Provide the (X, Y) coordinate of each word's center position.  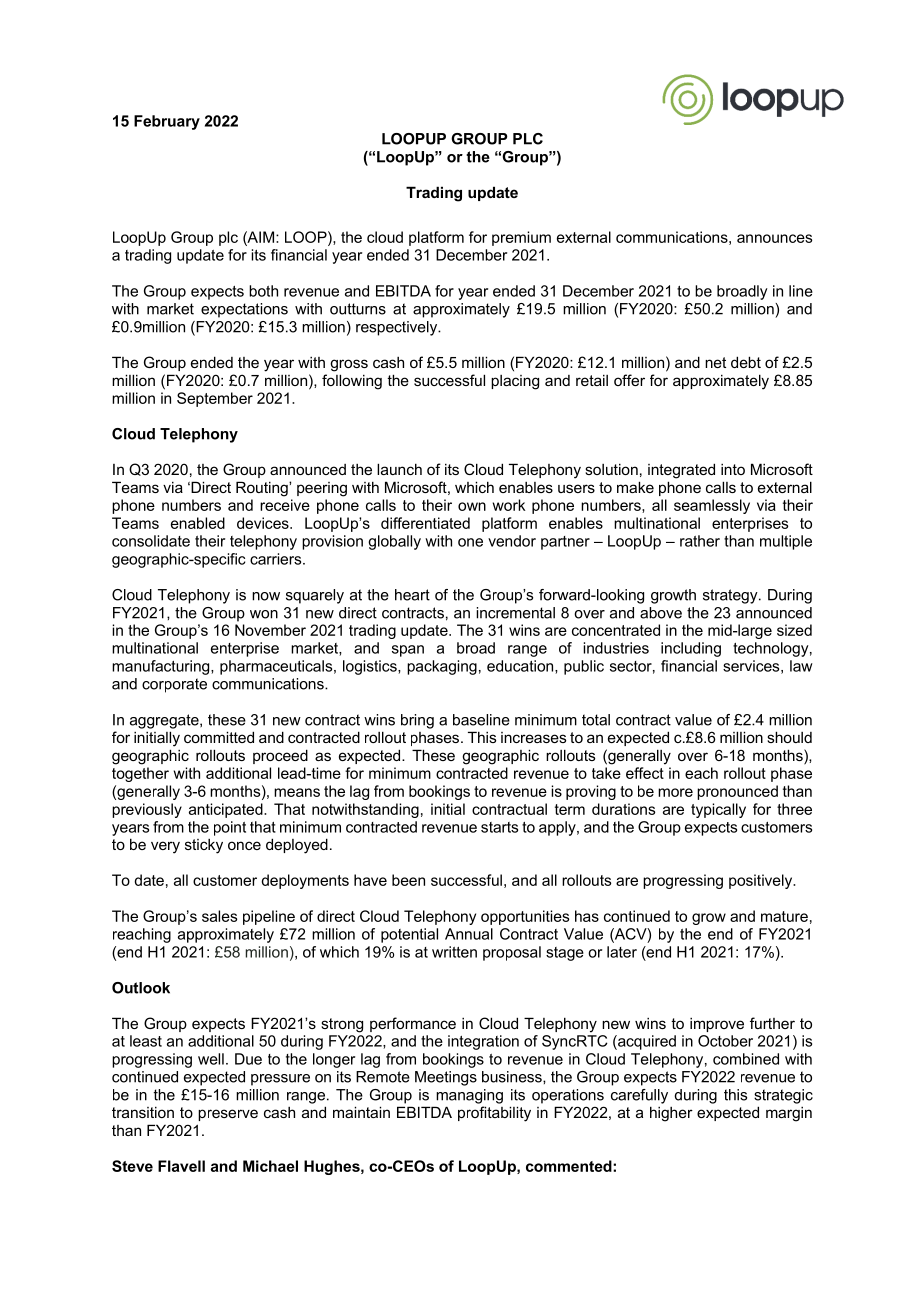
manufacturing (162, 667)
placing (515, 382)
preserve (228, 1115)
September (215, 399)
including (691, 649)
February (167, 122)
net (715, 362)
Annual (469, 934)
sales (219, 916)
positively (762, 881)
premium (521, 238)
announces (774, 238)
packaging (442, 667)
